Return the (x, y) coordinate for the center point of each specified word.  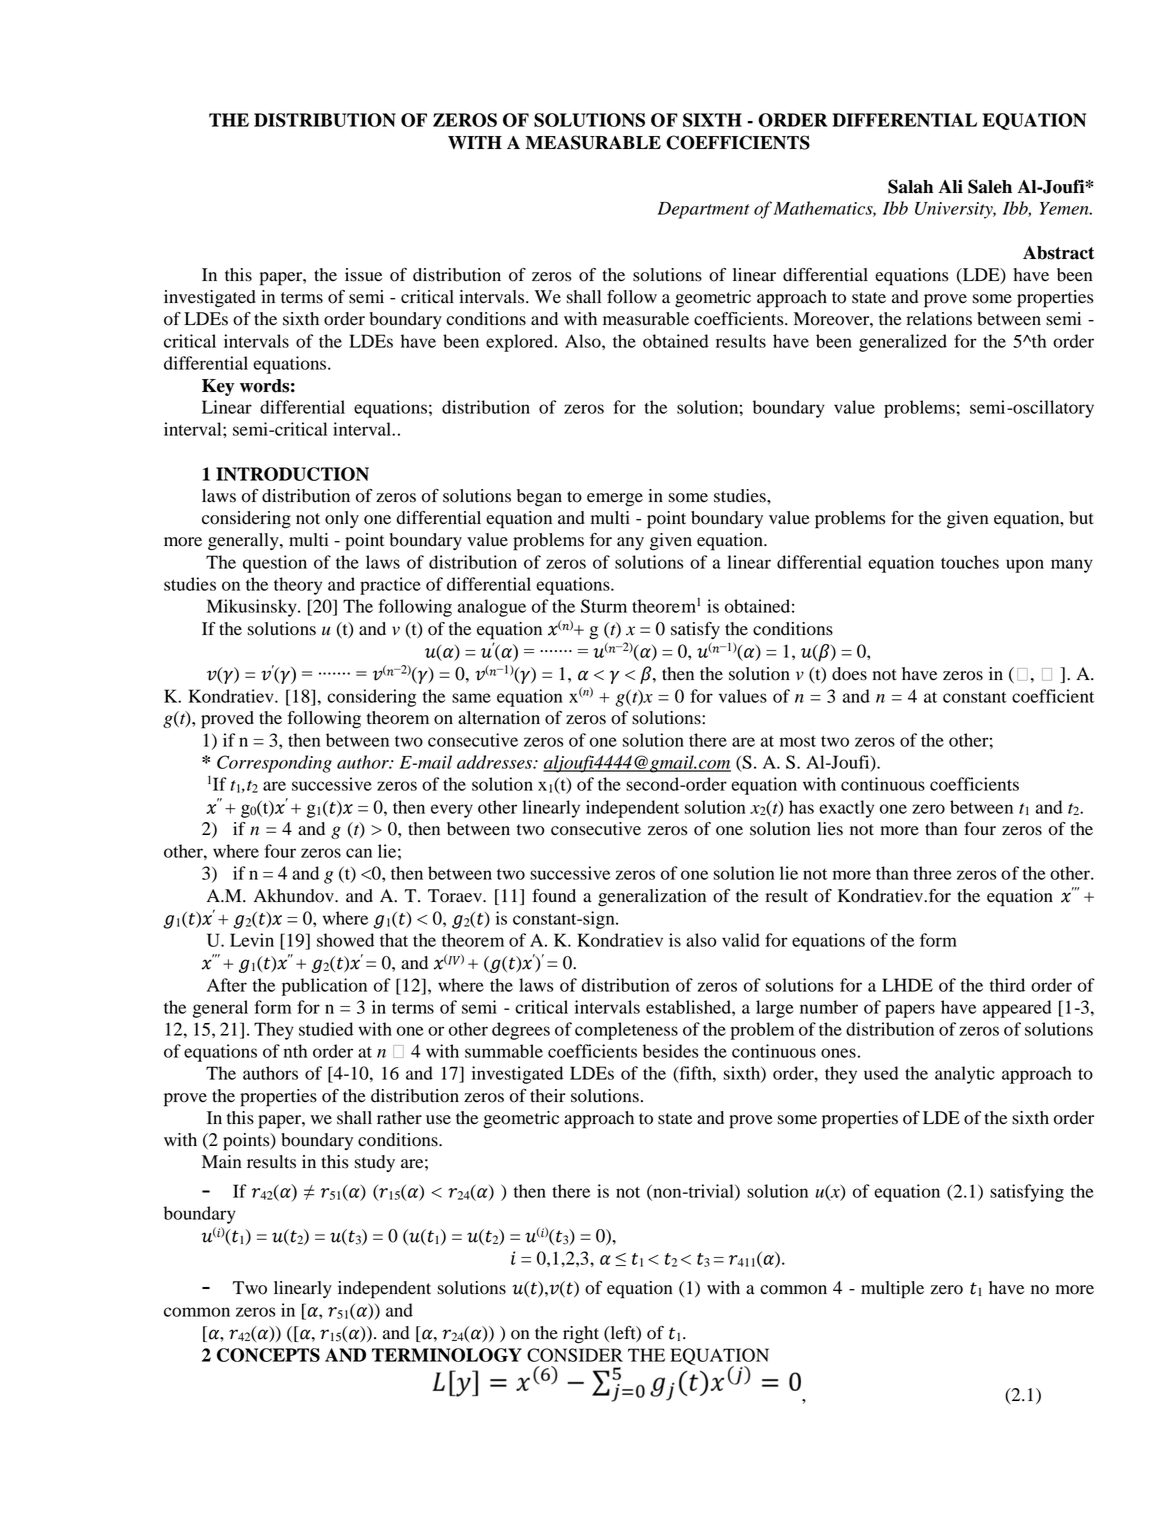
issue (363, 275)
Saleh (990, 186)
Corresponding (274, 764)
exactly (846, 809)
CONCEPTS (268, 1355)
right (581, 1335)
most (798, 741)
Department (703, 210)
